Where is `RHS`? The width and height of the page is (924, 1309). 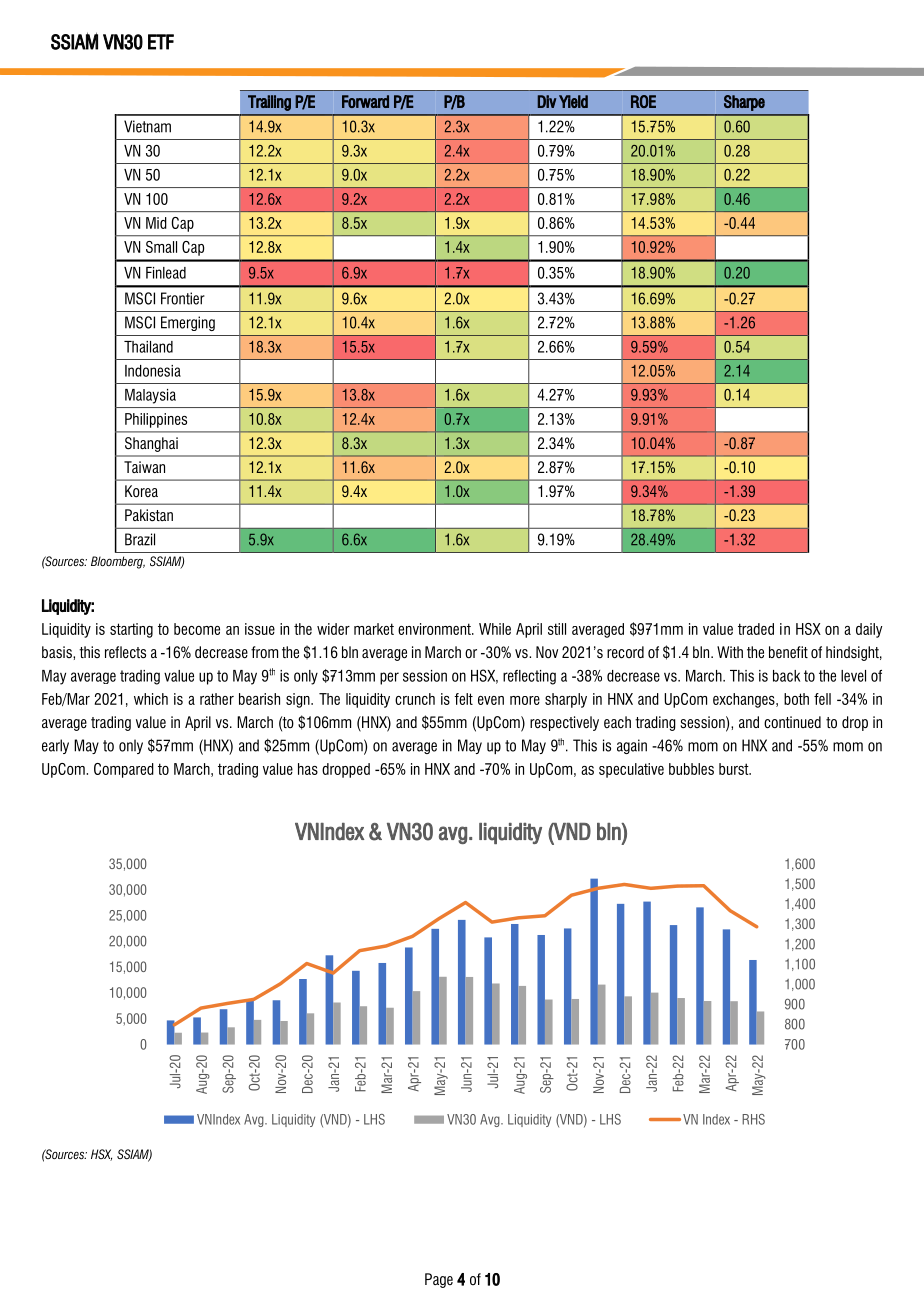
RHS is located at coordinates (753, 1119).
